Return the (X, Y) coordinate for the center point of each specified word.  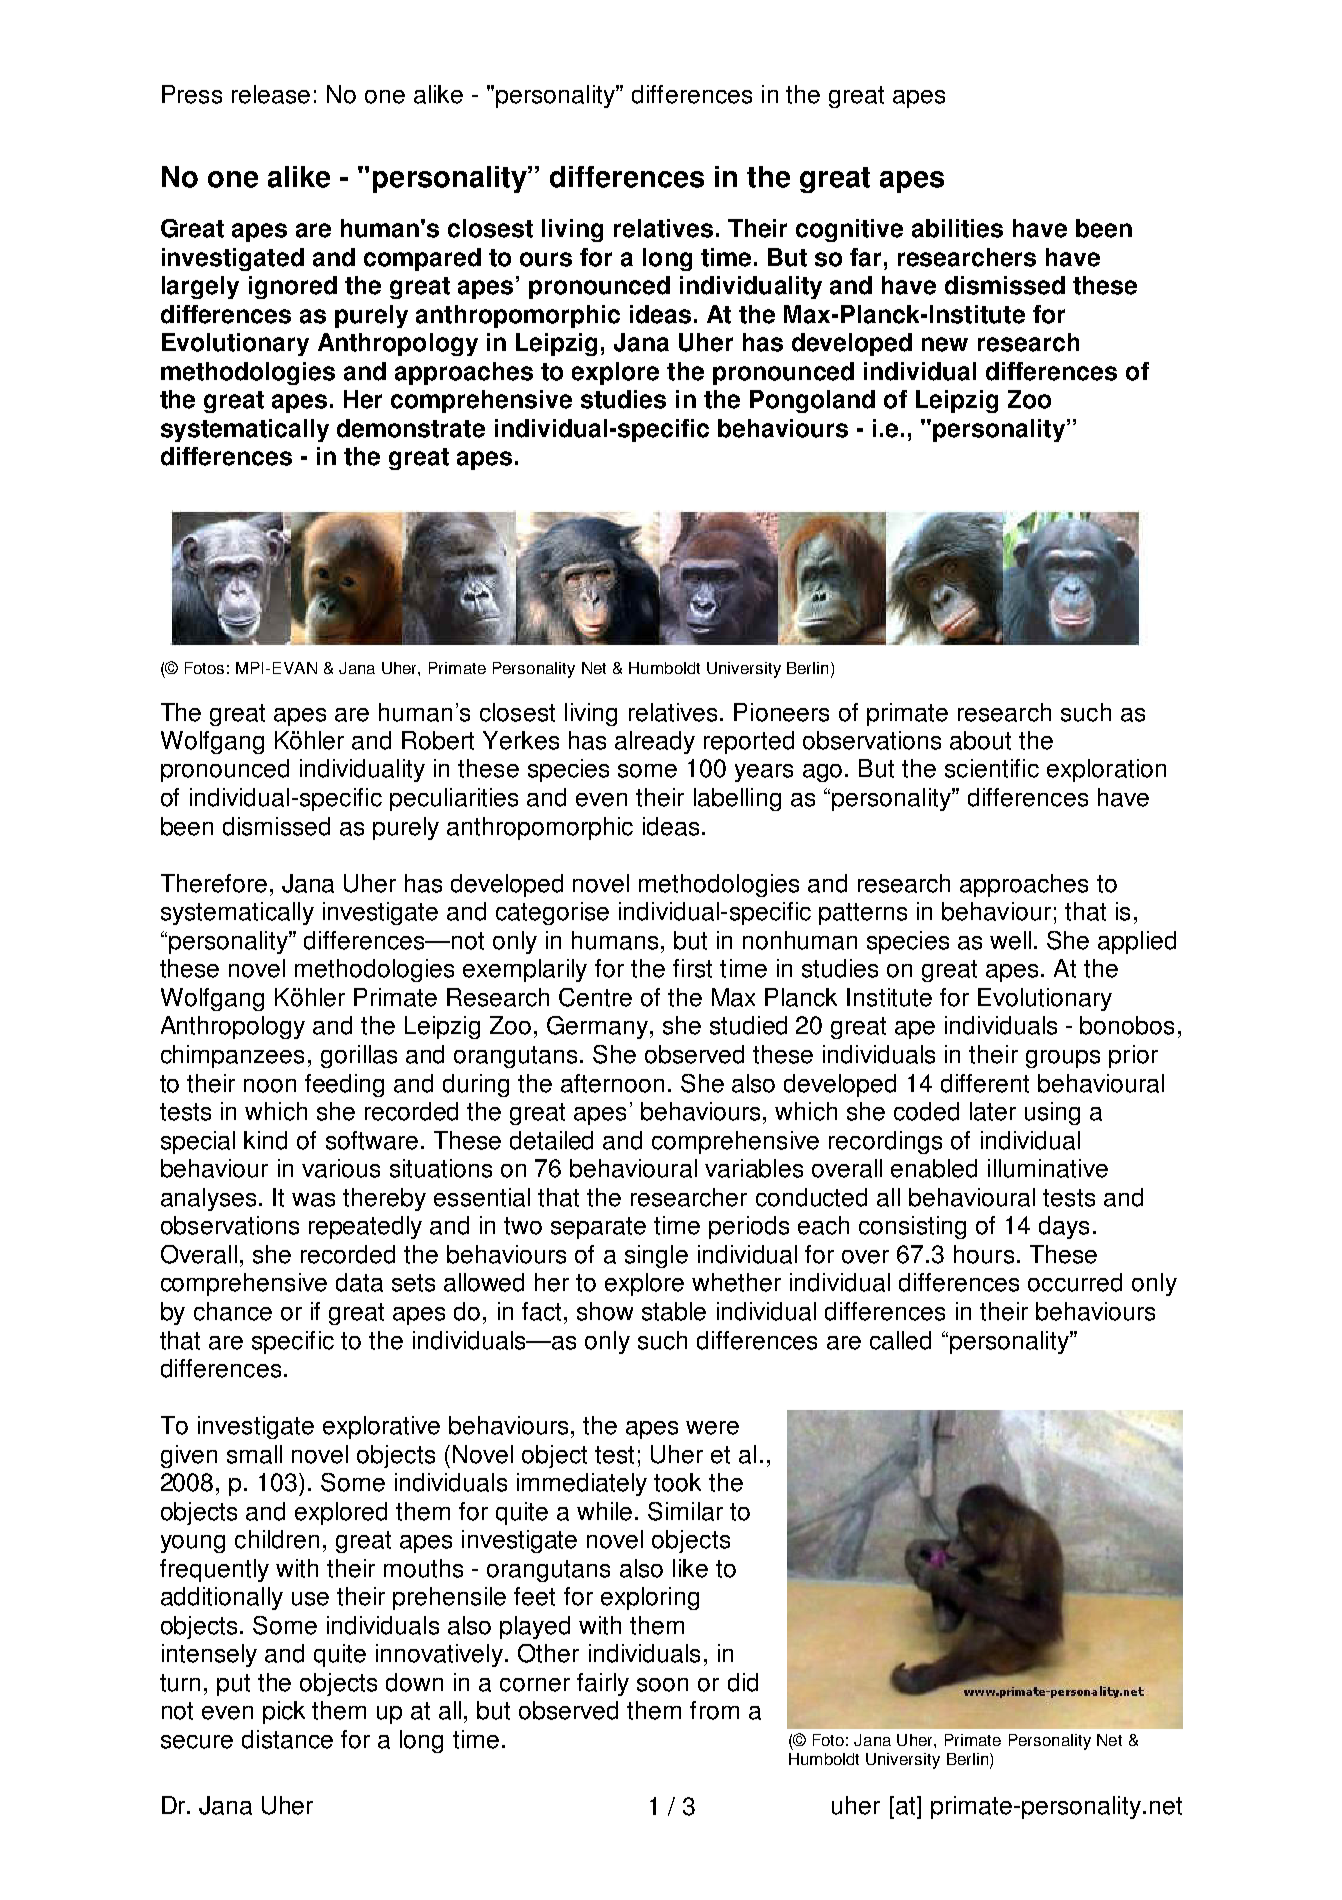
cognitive (849, 230)
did (743, 1682)
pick (284, 1712)
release (271, 94)
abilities (957, 228)
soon (662, 1685)
